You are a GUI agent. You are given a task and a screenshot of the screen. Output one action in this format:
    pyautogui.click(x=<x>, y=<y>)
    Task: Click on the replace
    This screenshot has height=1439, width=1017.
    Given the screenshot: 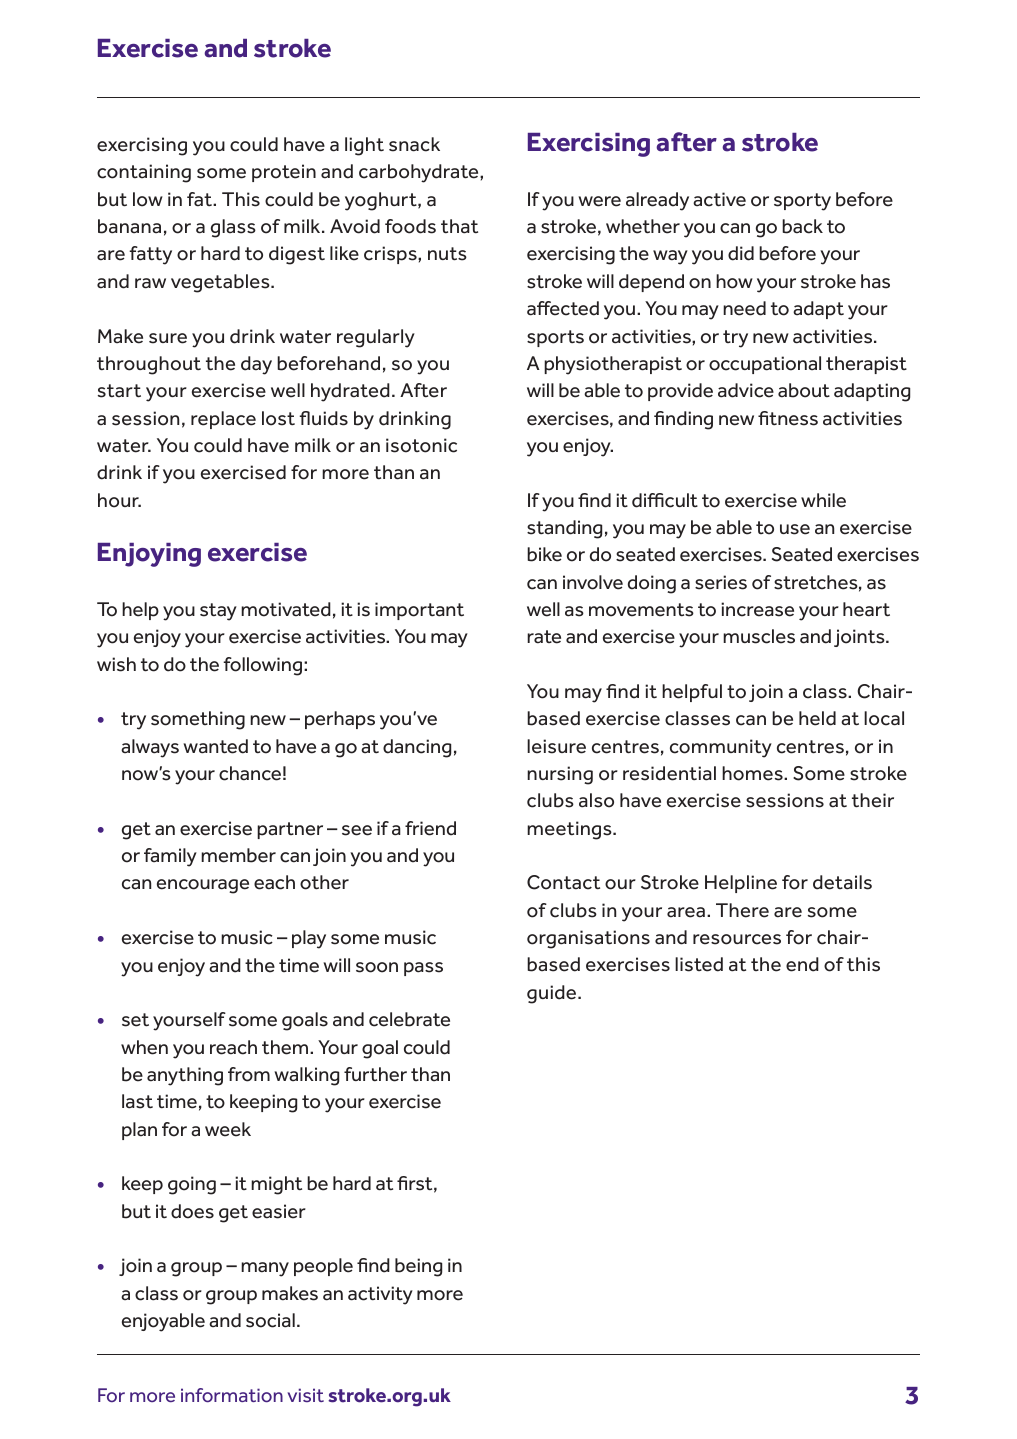 What is the action you would take?
    pyautogui.click(x=223, y=420)
